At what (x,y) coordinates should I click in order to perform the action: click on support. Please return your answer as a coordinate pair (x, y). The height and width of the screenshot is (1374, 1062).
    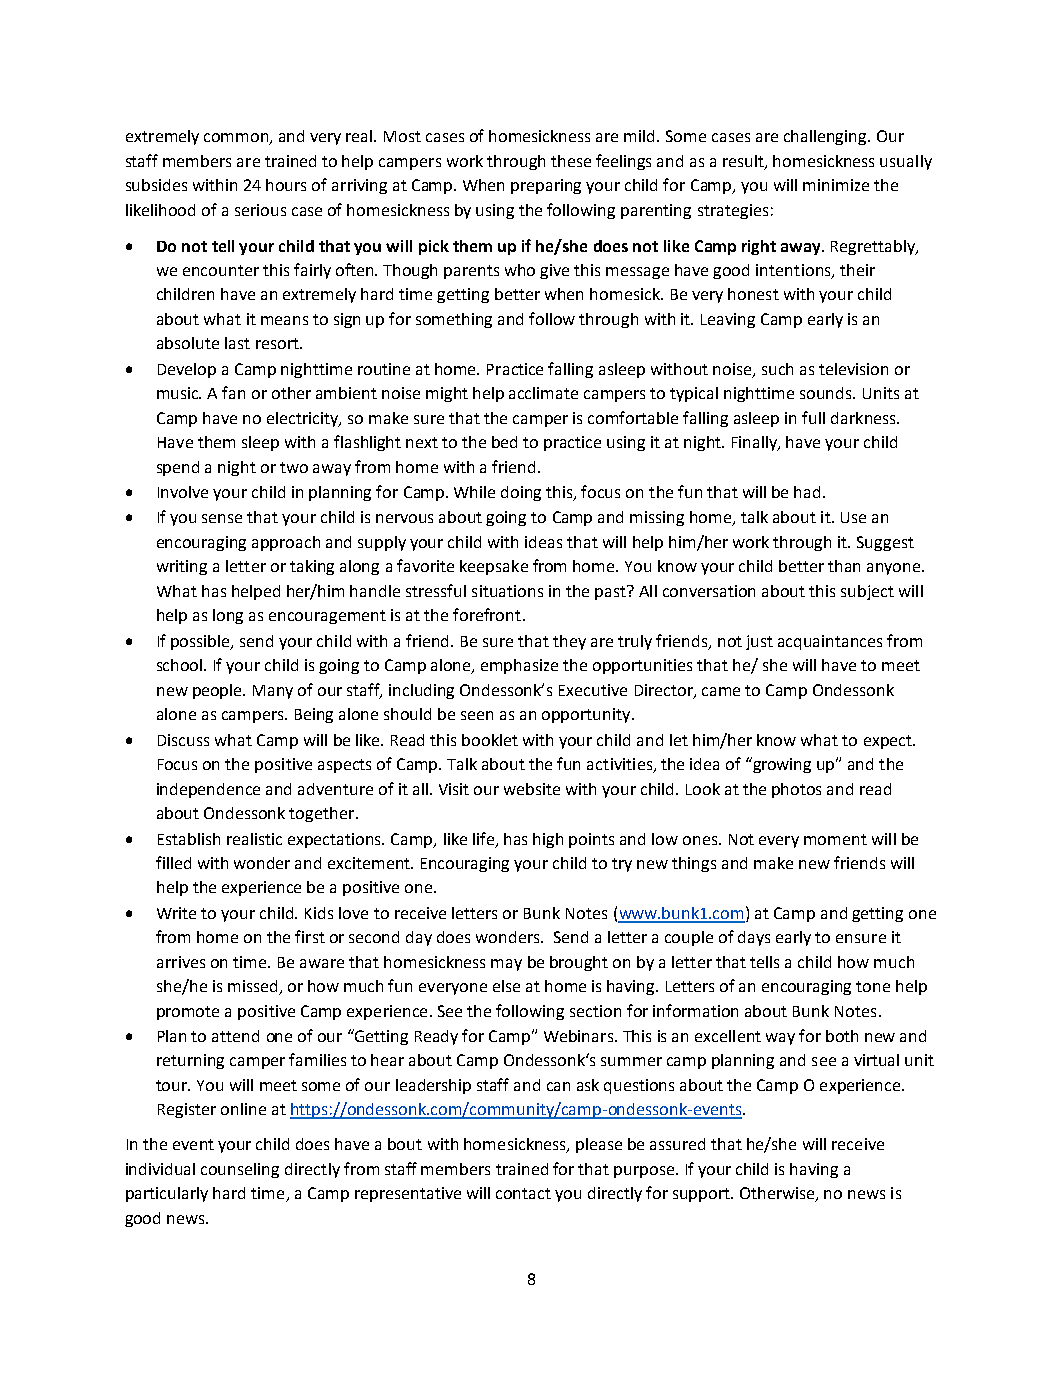
    Looking at the image, I should click on (702, 1195).
